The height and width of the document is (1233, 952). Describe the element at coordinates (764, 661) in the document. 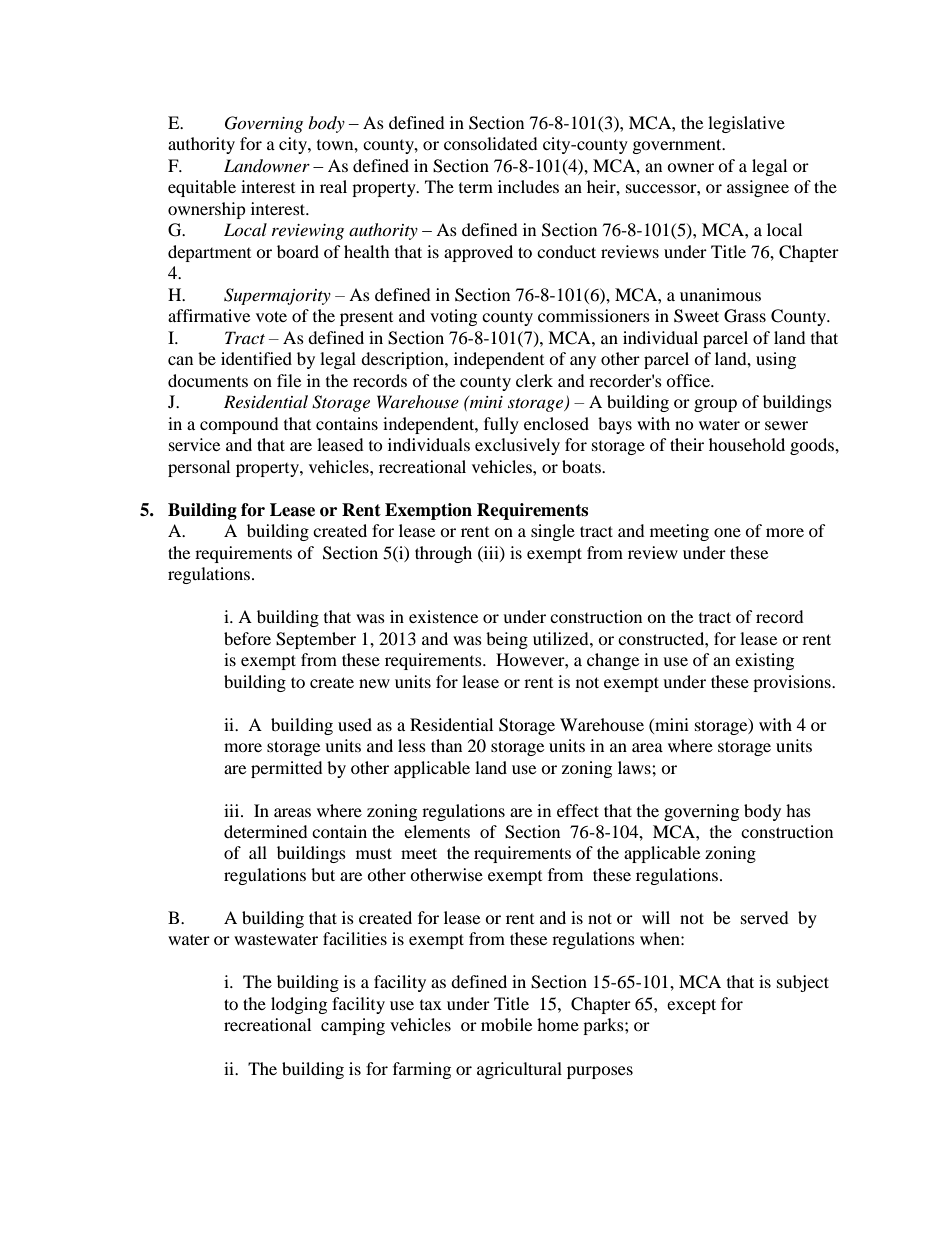

I see `existing` at that location.
